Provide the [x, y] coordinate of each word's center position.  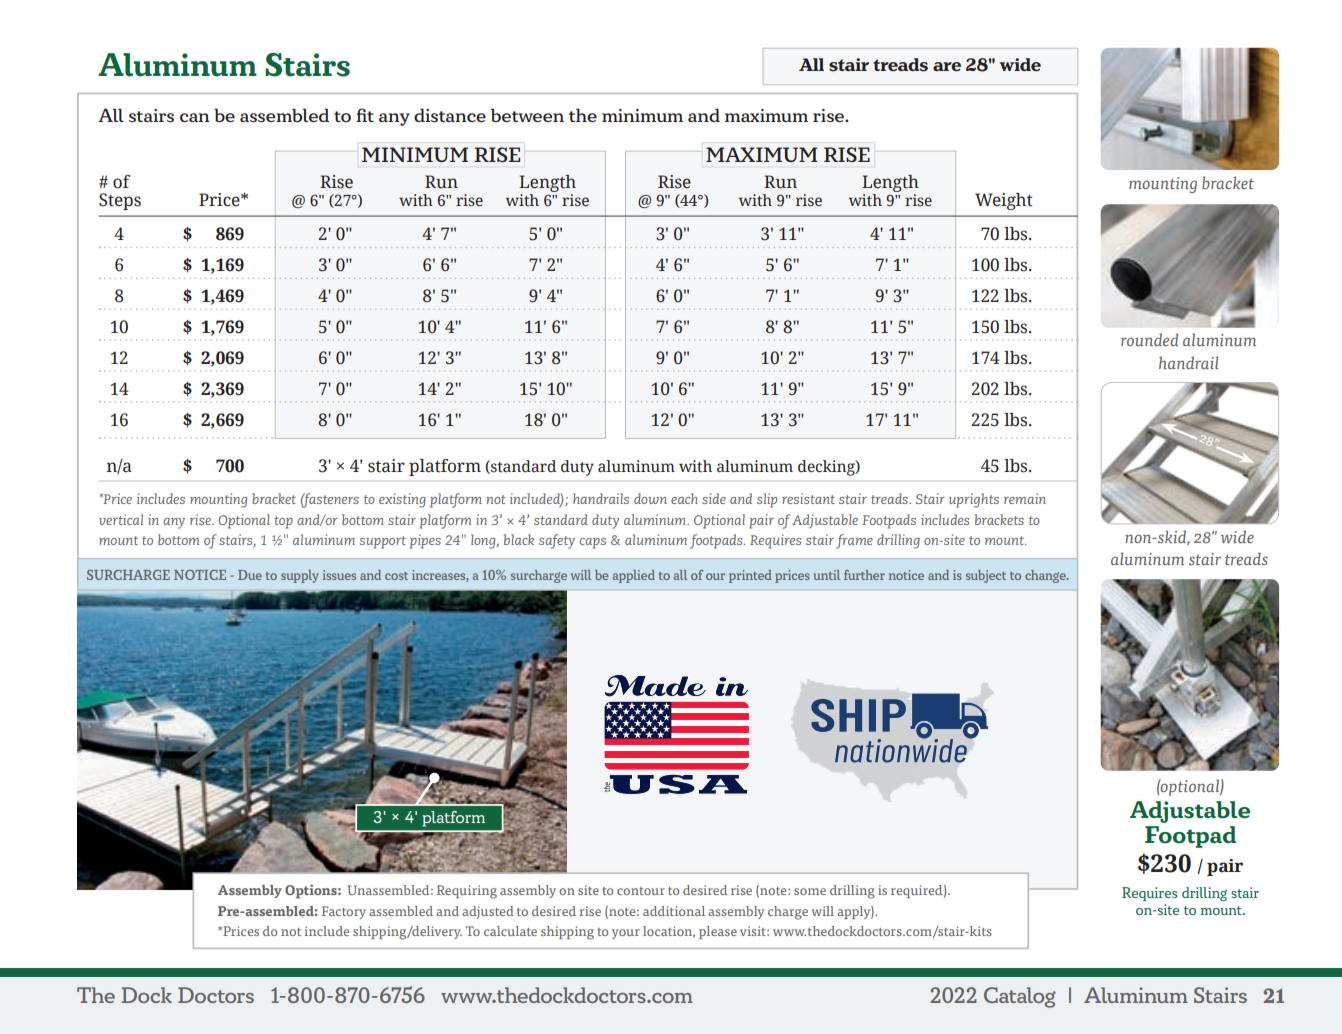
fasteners [330, 500]
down [650, 498]
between [527, 115]
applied [634, 576]
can [195, 117]
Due [250, 575]
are [947, 67]
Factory [344, 912]
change [1046, 576]
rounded [1149, 339]
